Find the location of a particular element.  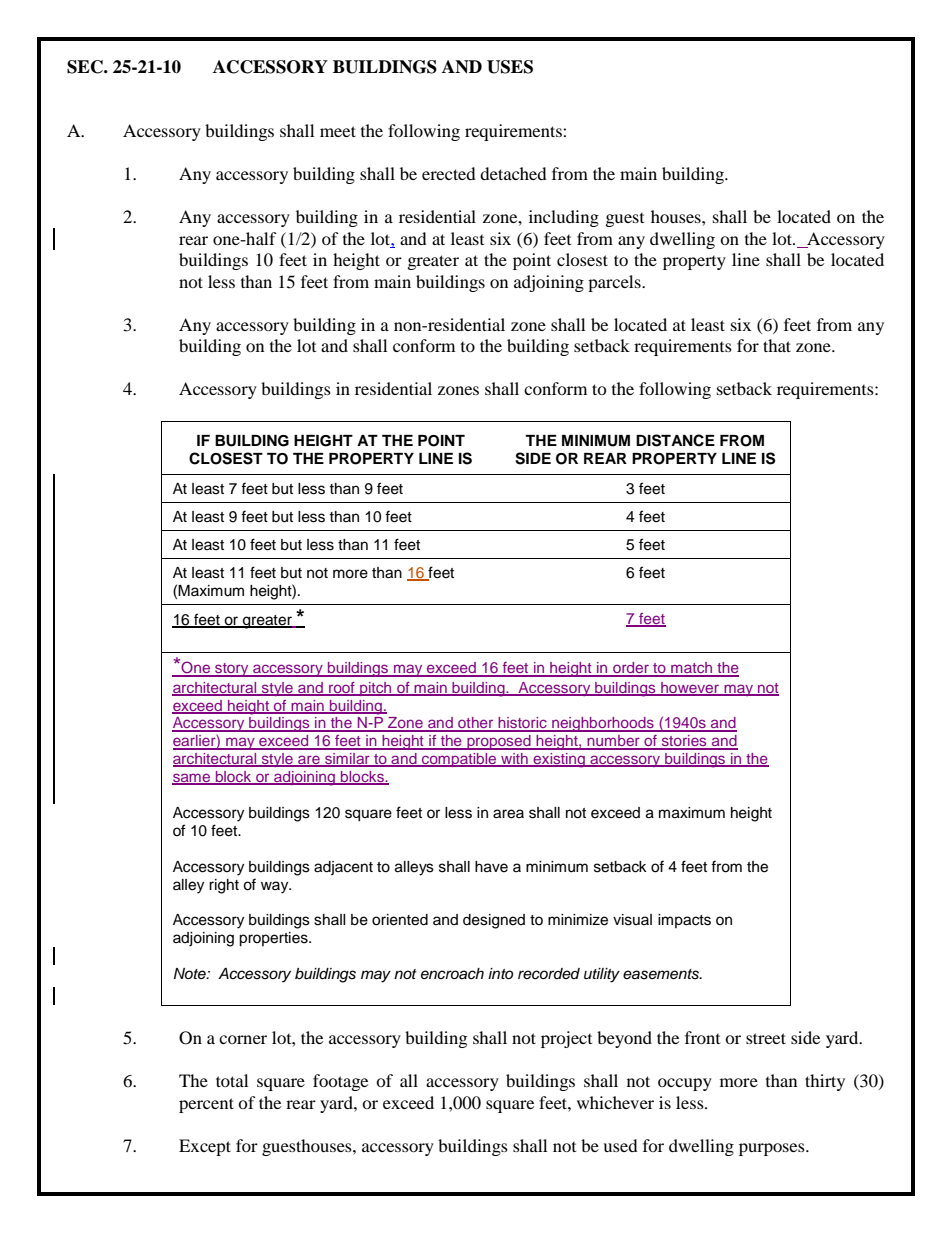

impacts is located at coordinates (684, 921).
